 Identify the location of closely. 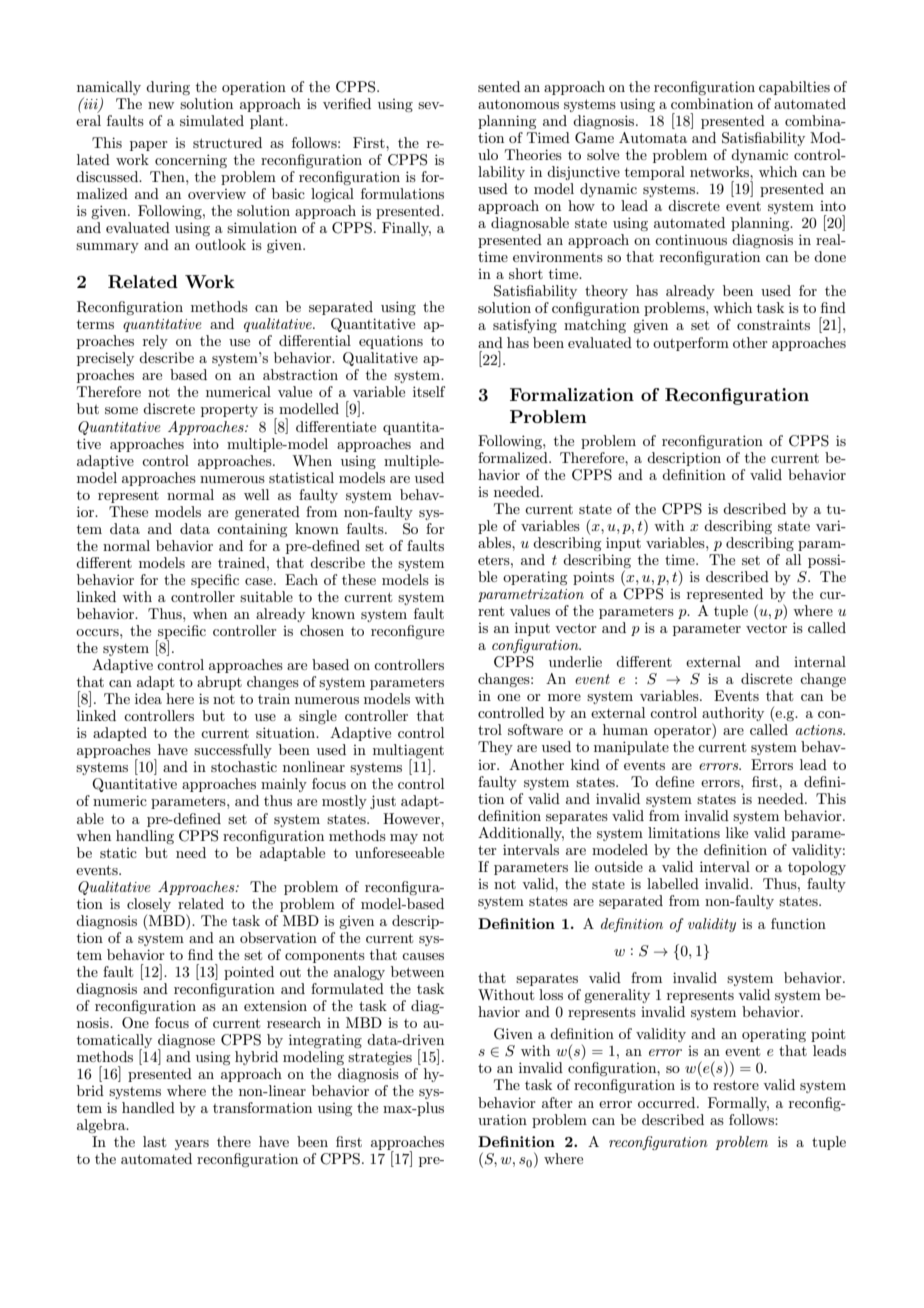
(149, 905).
